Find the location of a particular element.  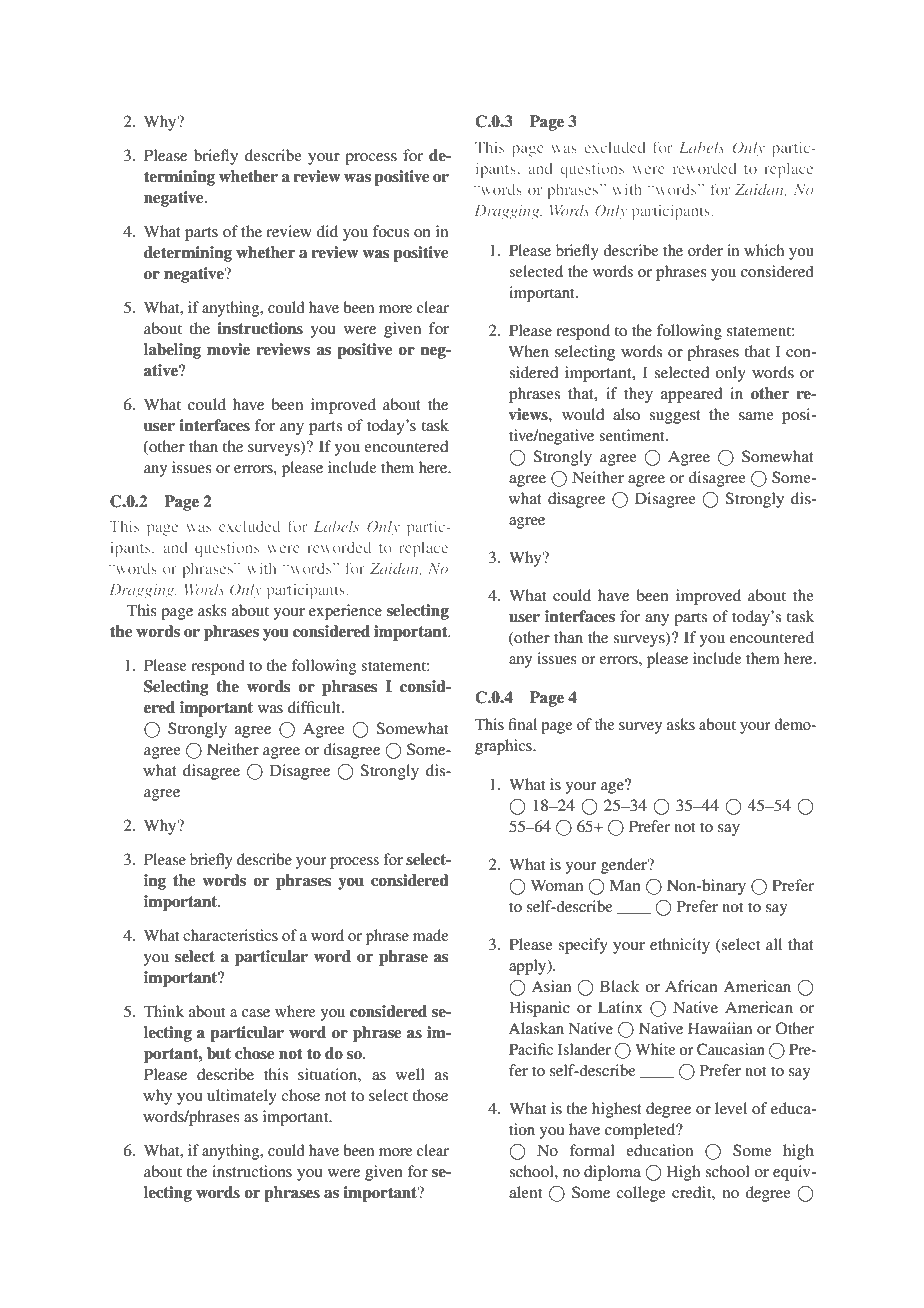

gender is located at coordinates (625, 866).
